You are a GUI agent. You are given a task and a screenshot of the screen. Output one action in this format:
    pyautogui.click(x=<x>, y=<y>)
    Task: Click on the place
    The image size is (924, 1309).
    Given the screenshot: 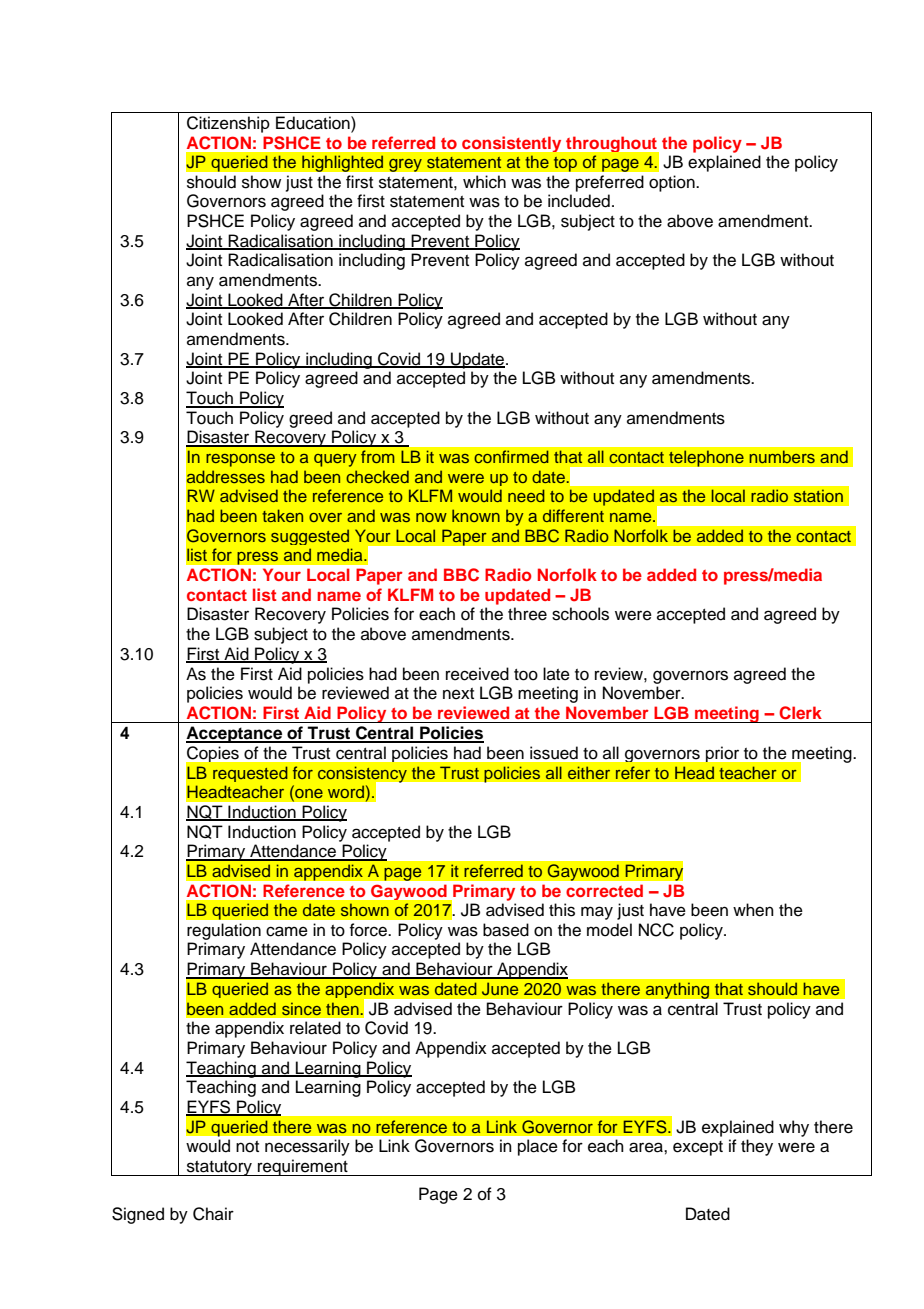 What is the action you would take?
    pyautogui.click(x=538, y=1147)
